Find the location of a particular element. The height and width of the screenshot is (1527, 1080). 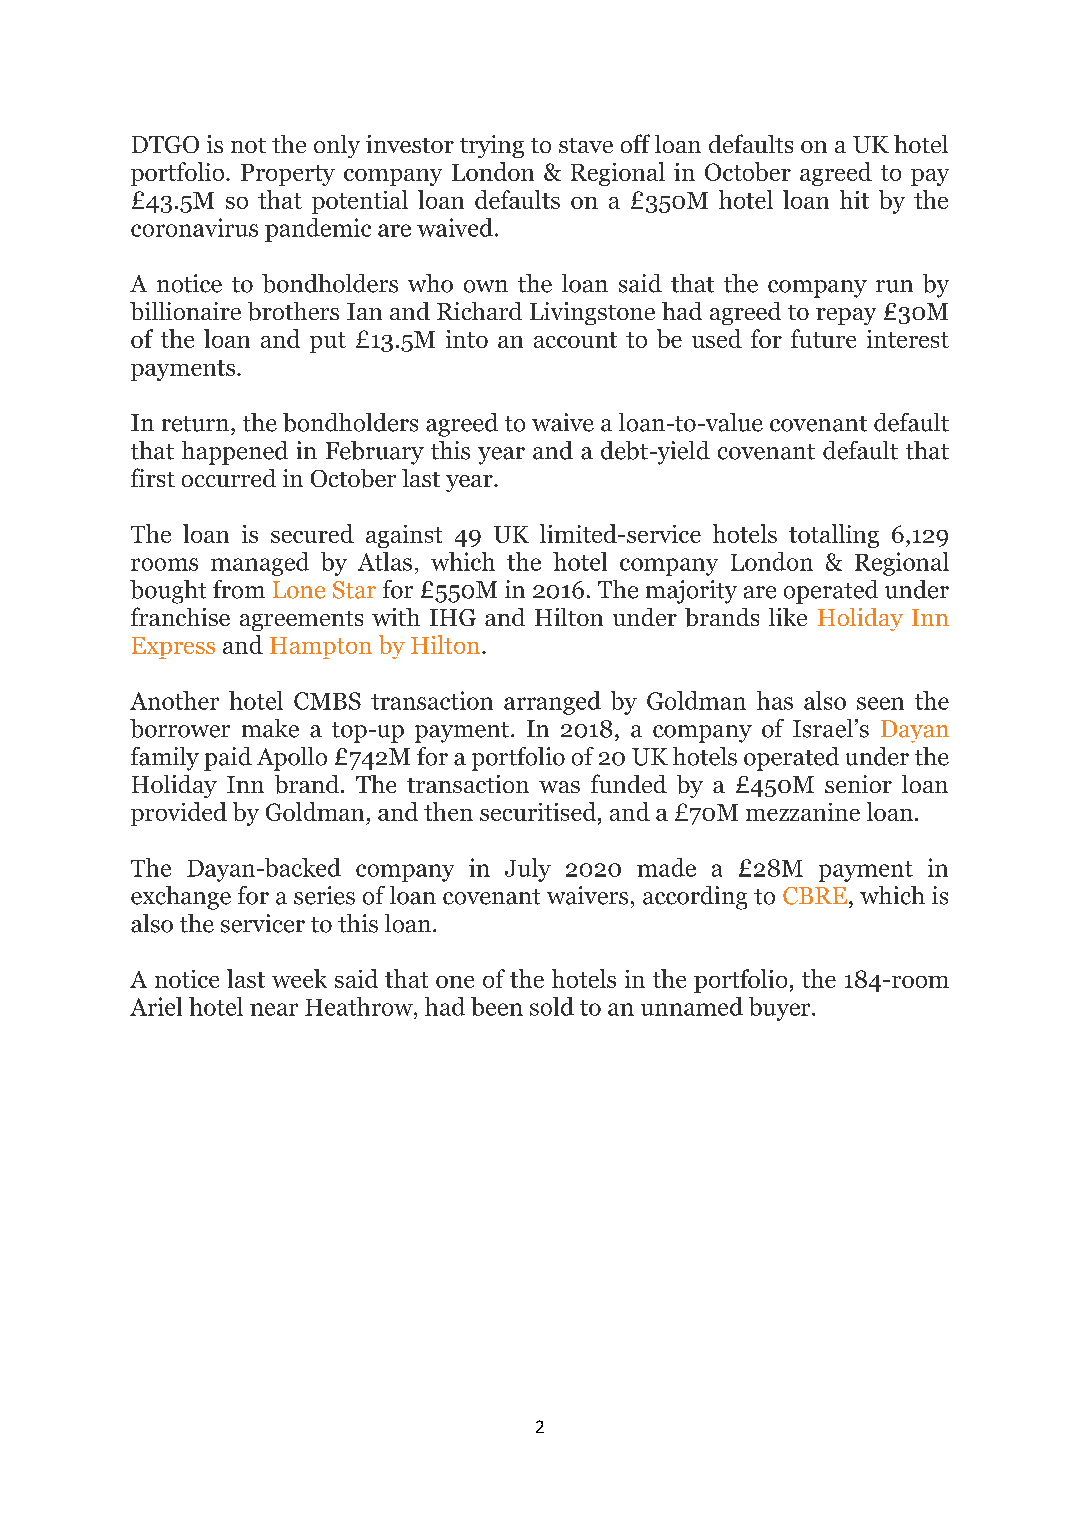

trying is located at coordinates (492, 146).
